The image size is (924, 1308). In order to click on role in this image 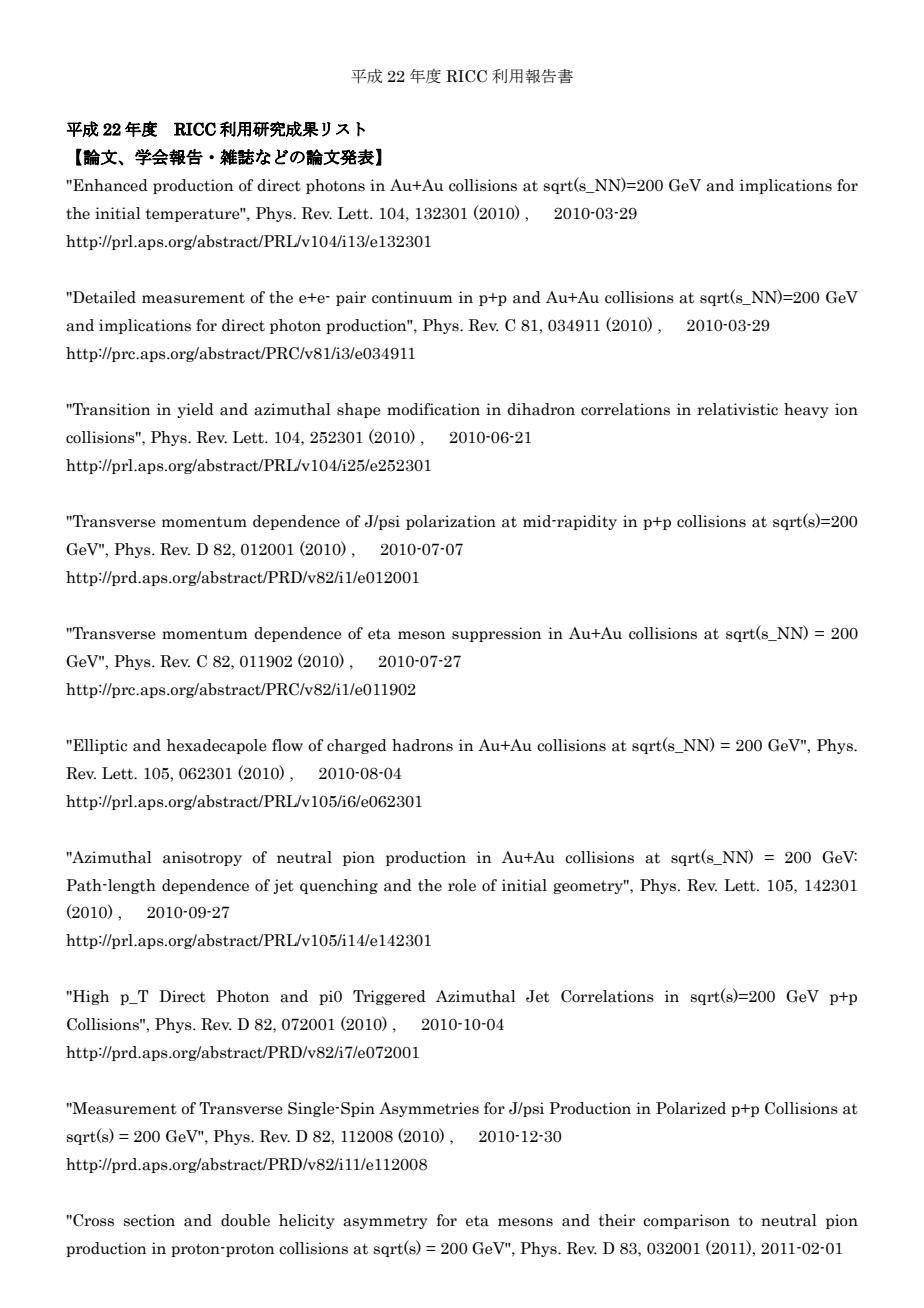, I will do `click(462, 885)`.
